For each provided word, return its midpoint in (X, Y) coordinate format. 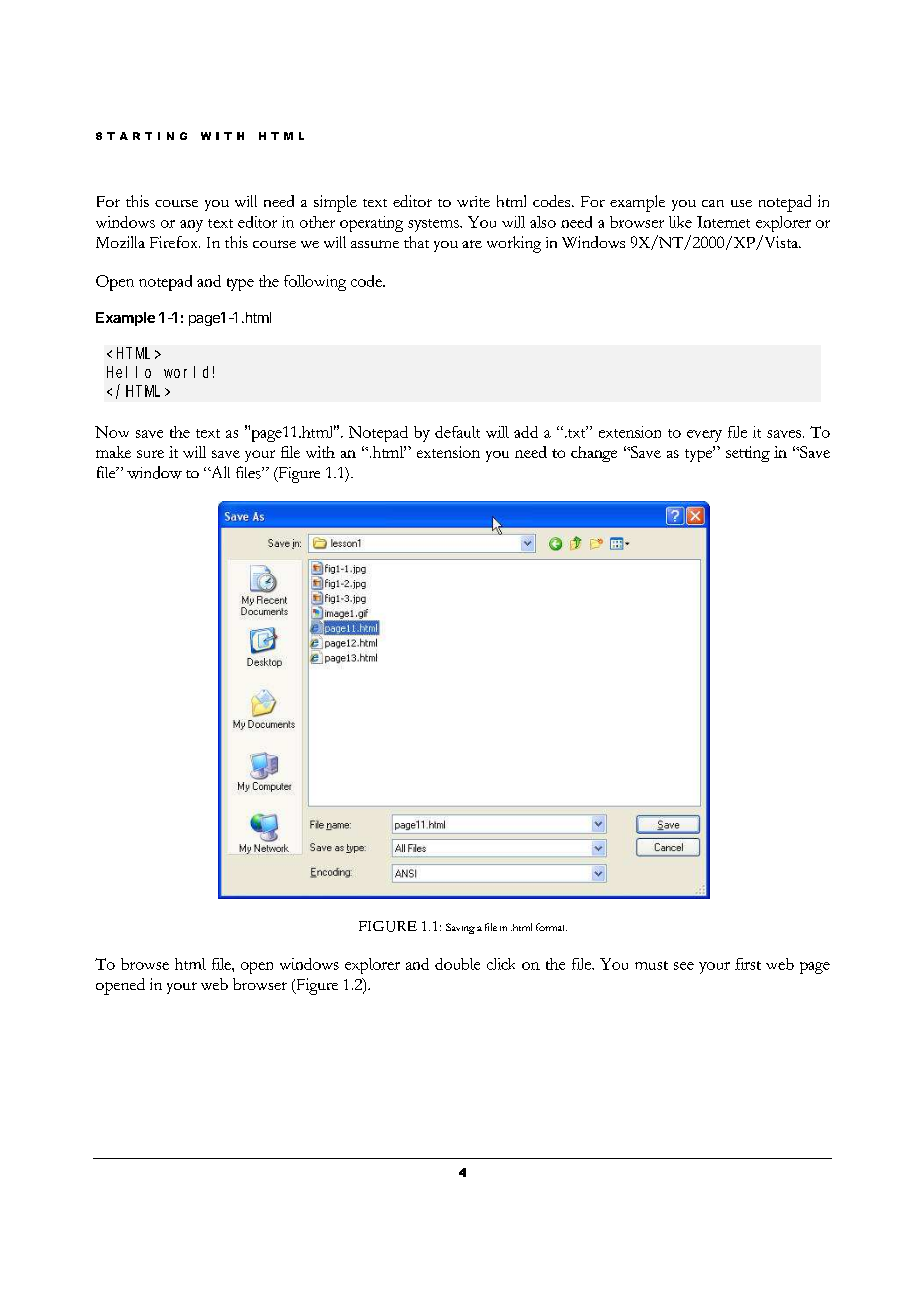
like (680, 222)
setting (748, 454)
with (320, 452)
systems (434, 225)
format (551, 927)
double (457, 964)
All (219, 472)
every (704, 436)
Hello (129, 372)
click (501, 964)
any (191, 226)
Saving (460, 928)
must (651, 965)
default (457, 432)
